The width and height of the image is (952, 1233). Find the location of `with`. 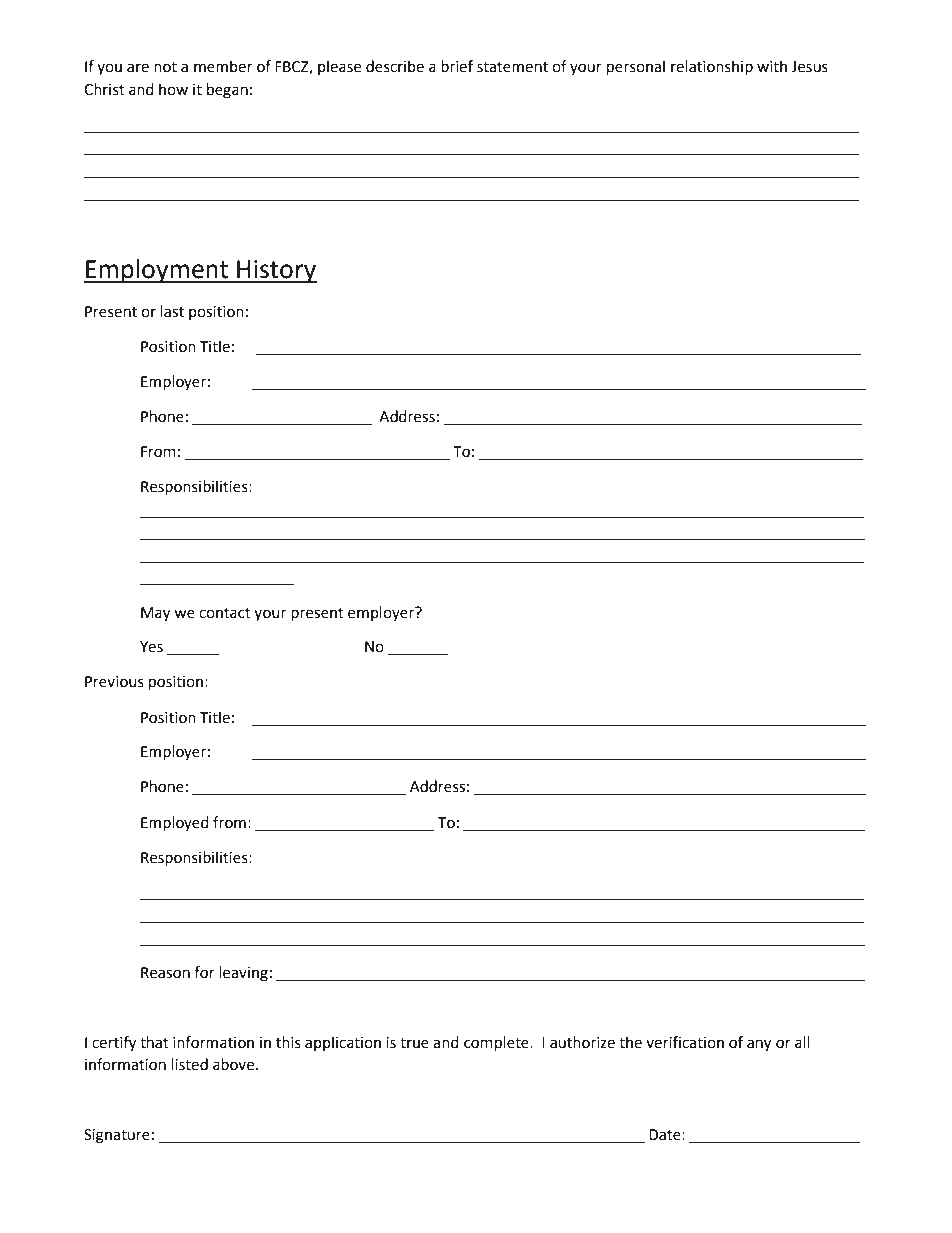

with is located at coordinates (772, 66).
